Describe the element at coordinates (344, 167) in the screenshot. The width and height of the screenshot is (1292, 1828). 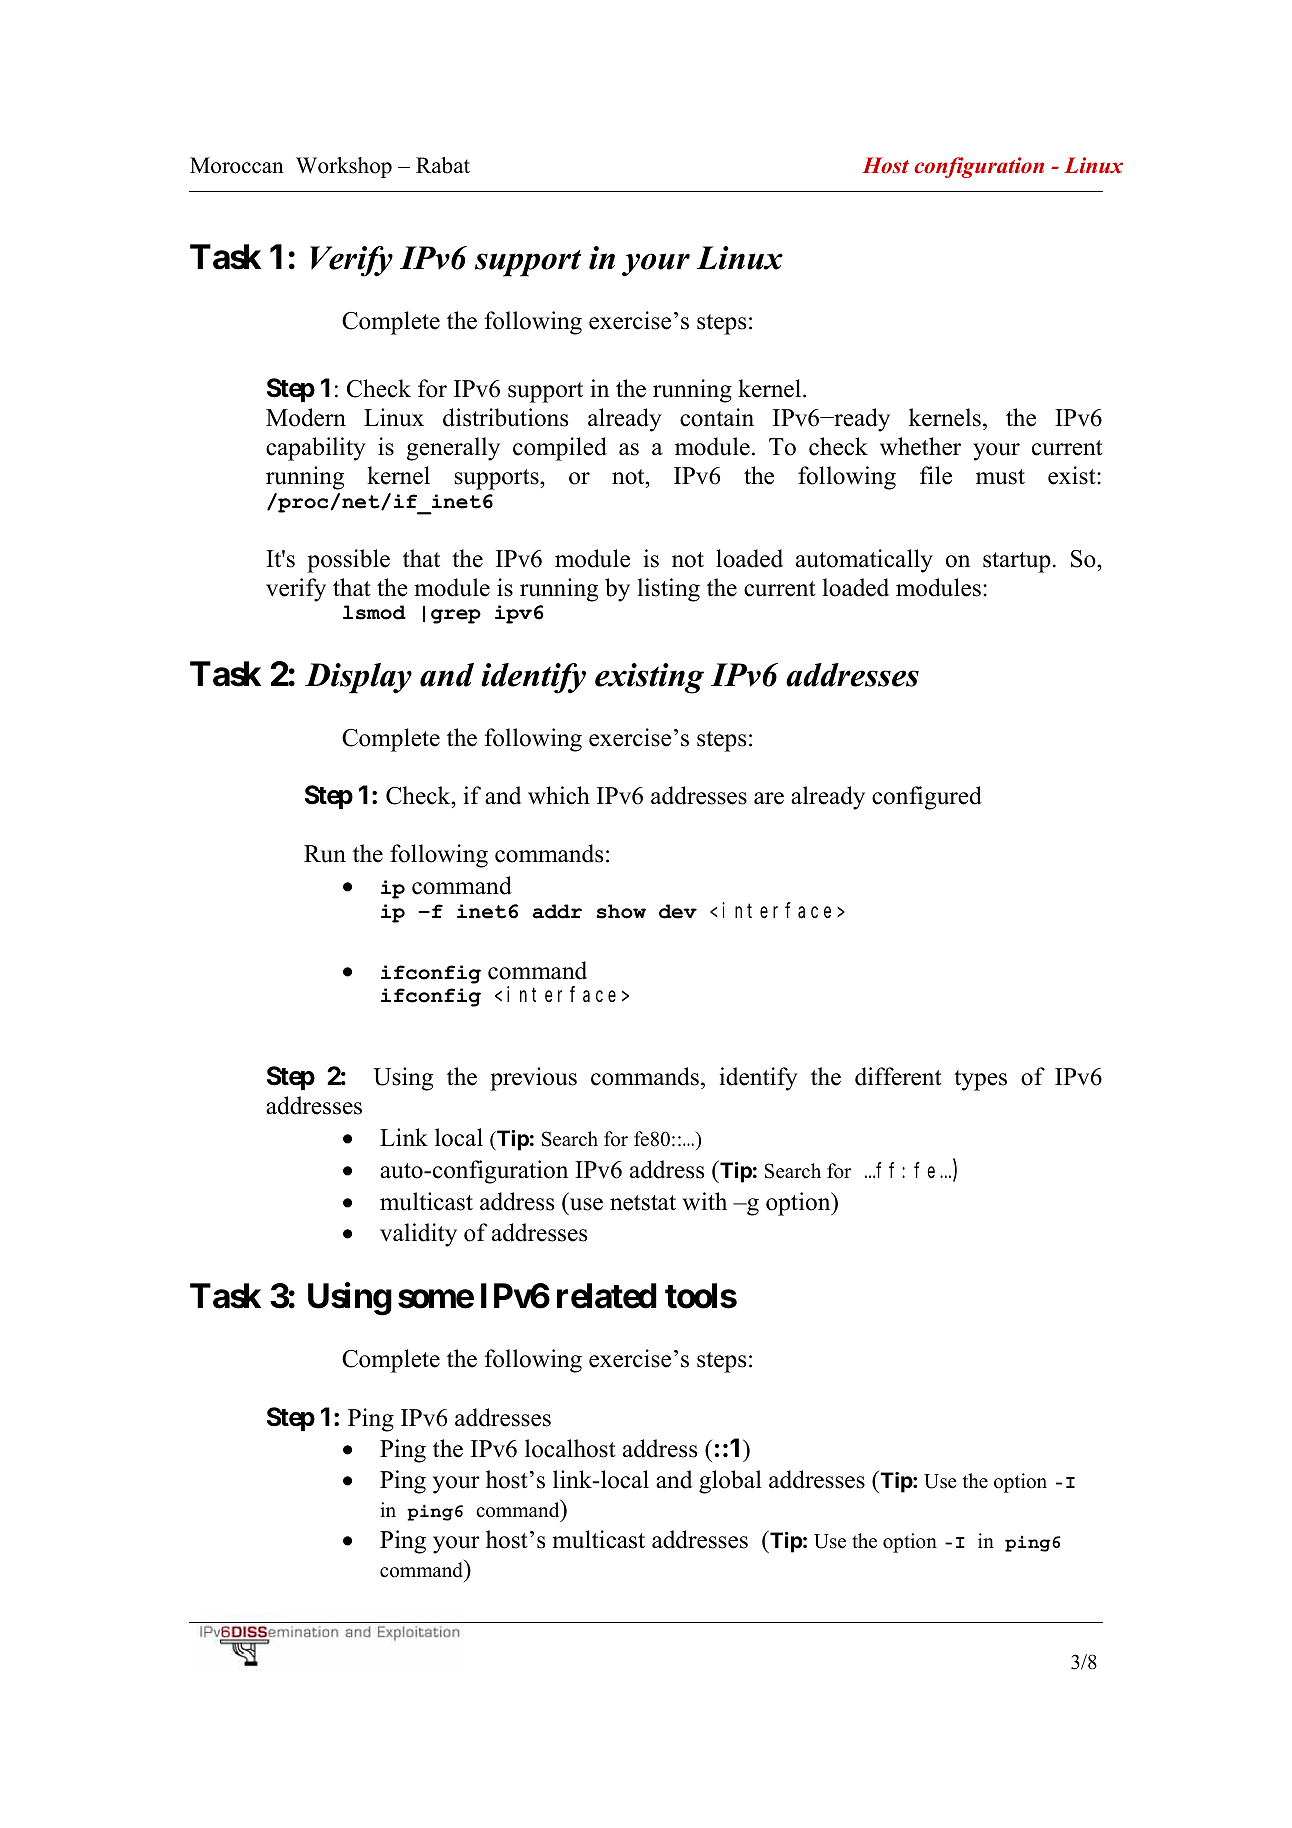
I see `Workshop` at that location.
